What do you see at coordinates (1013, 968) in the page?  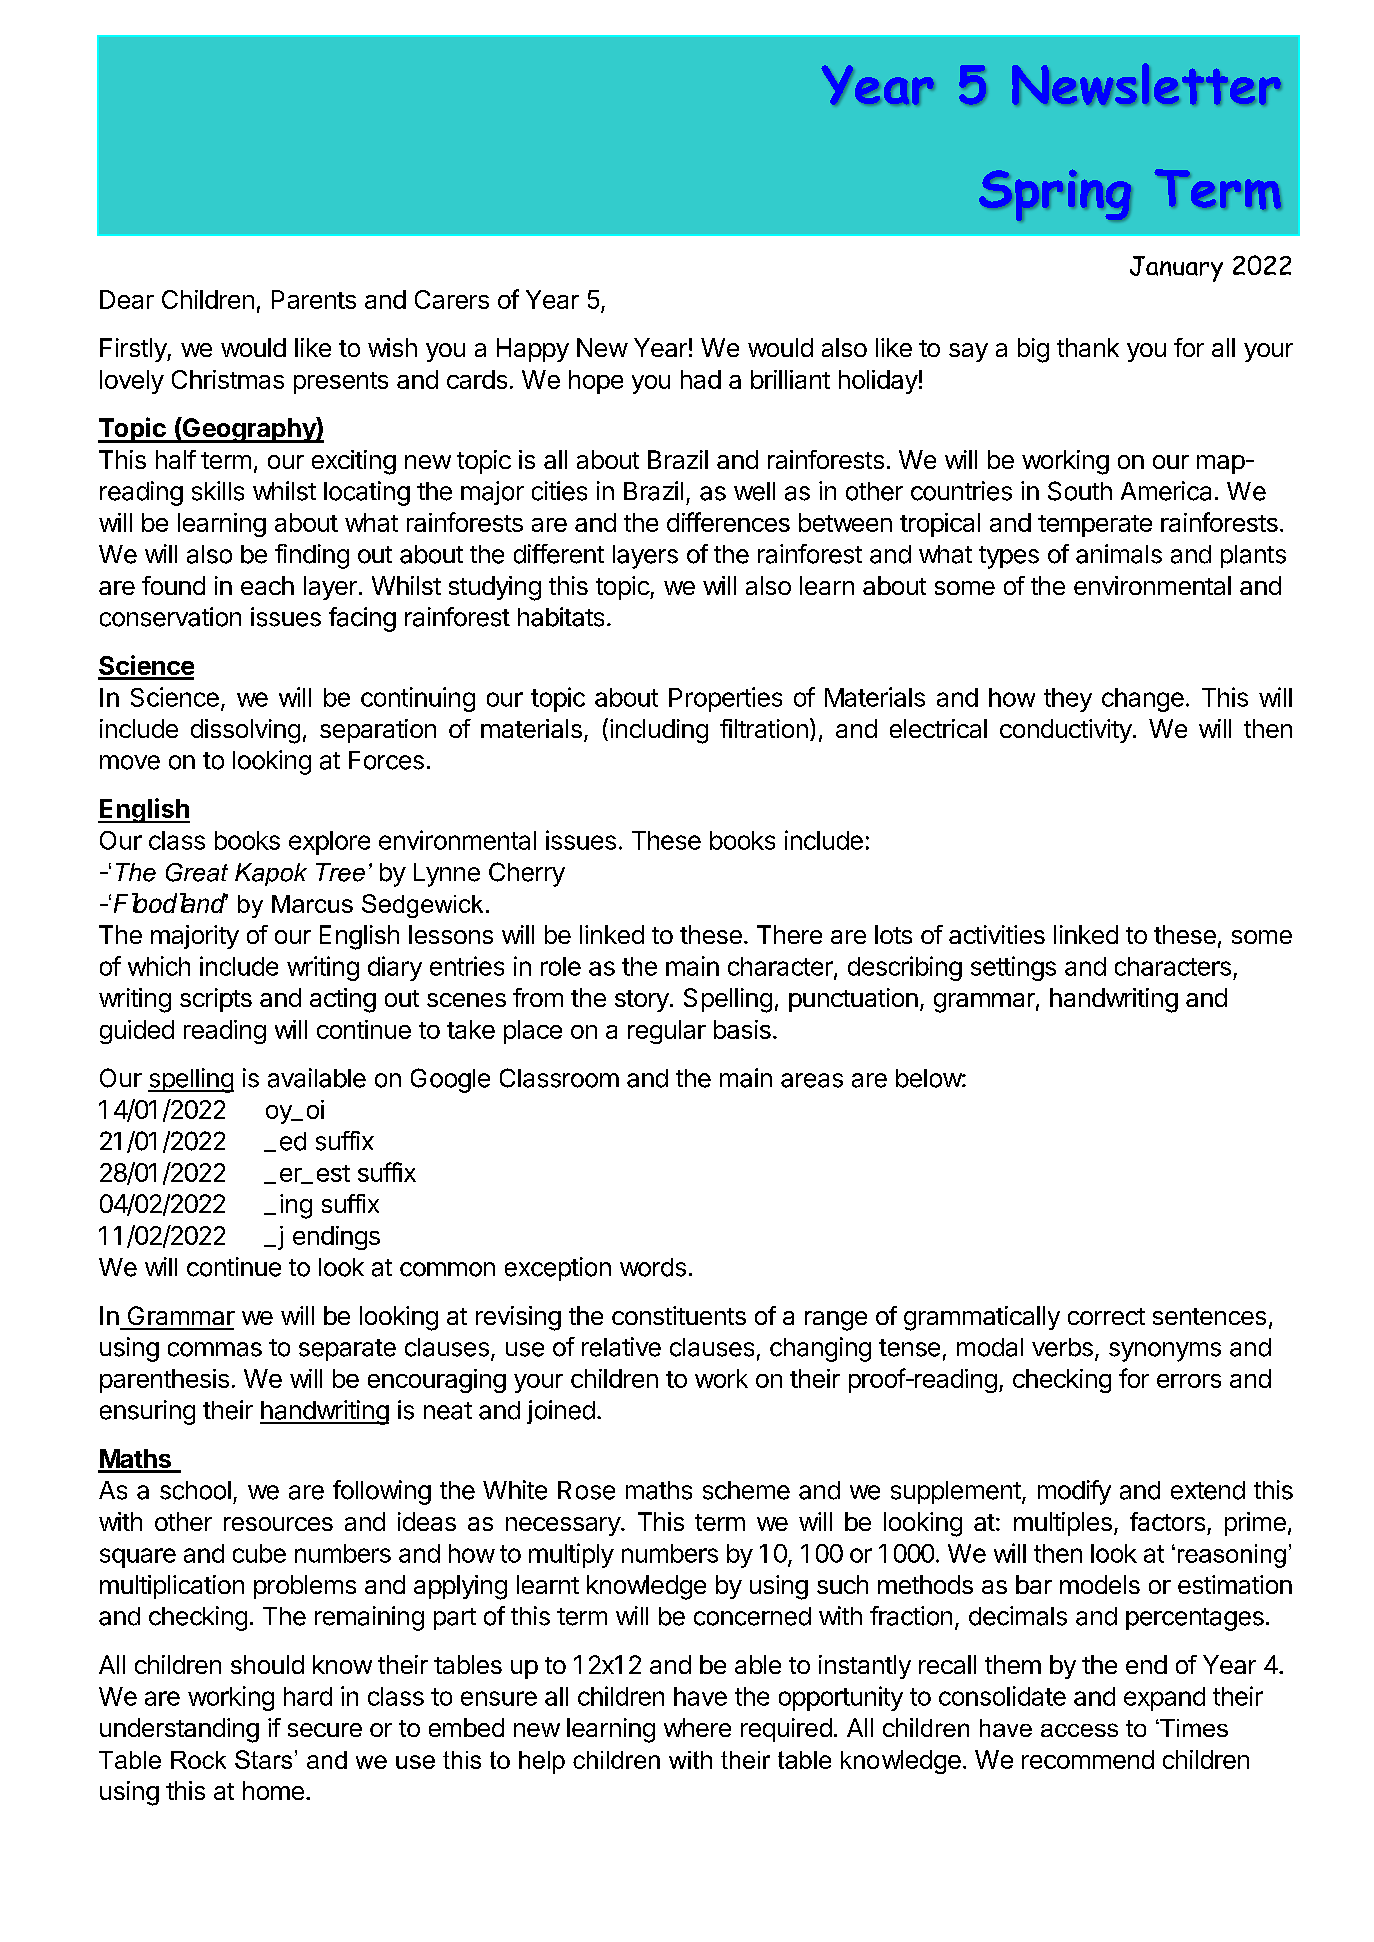 I see `settings` at bounding box center [1013, 968].
